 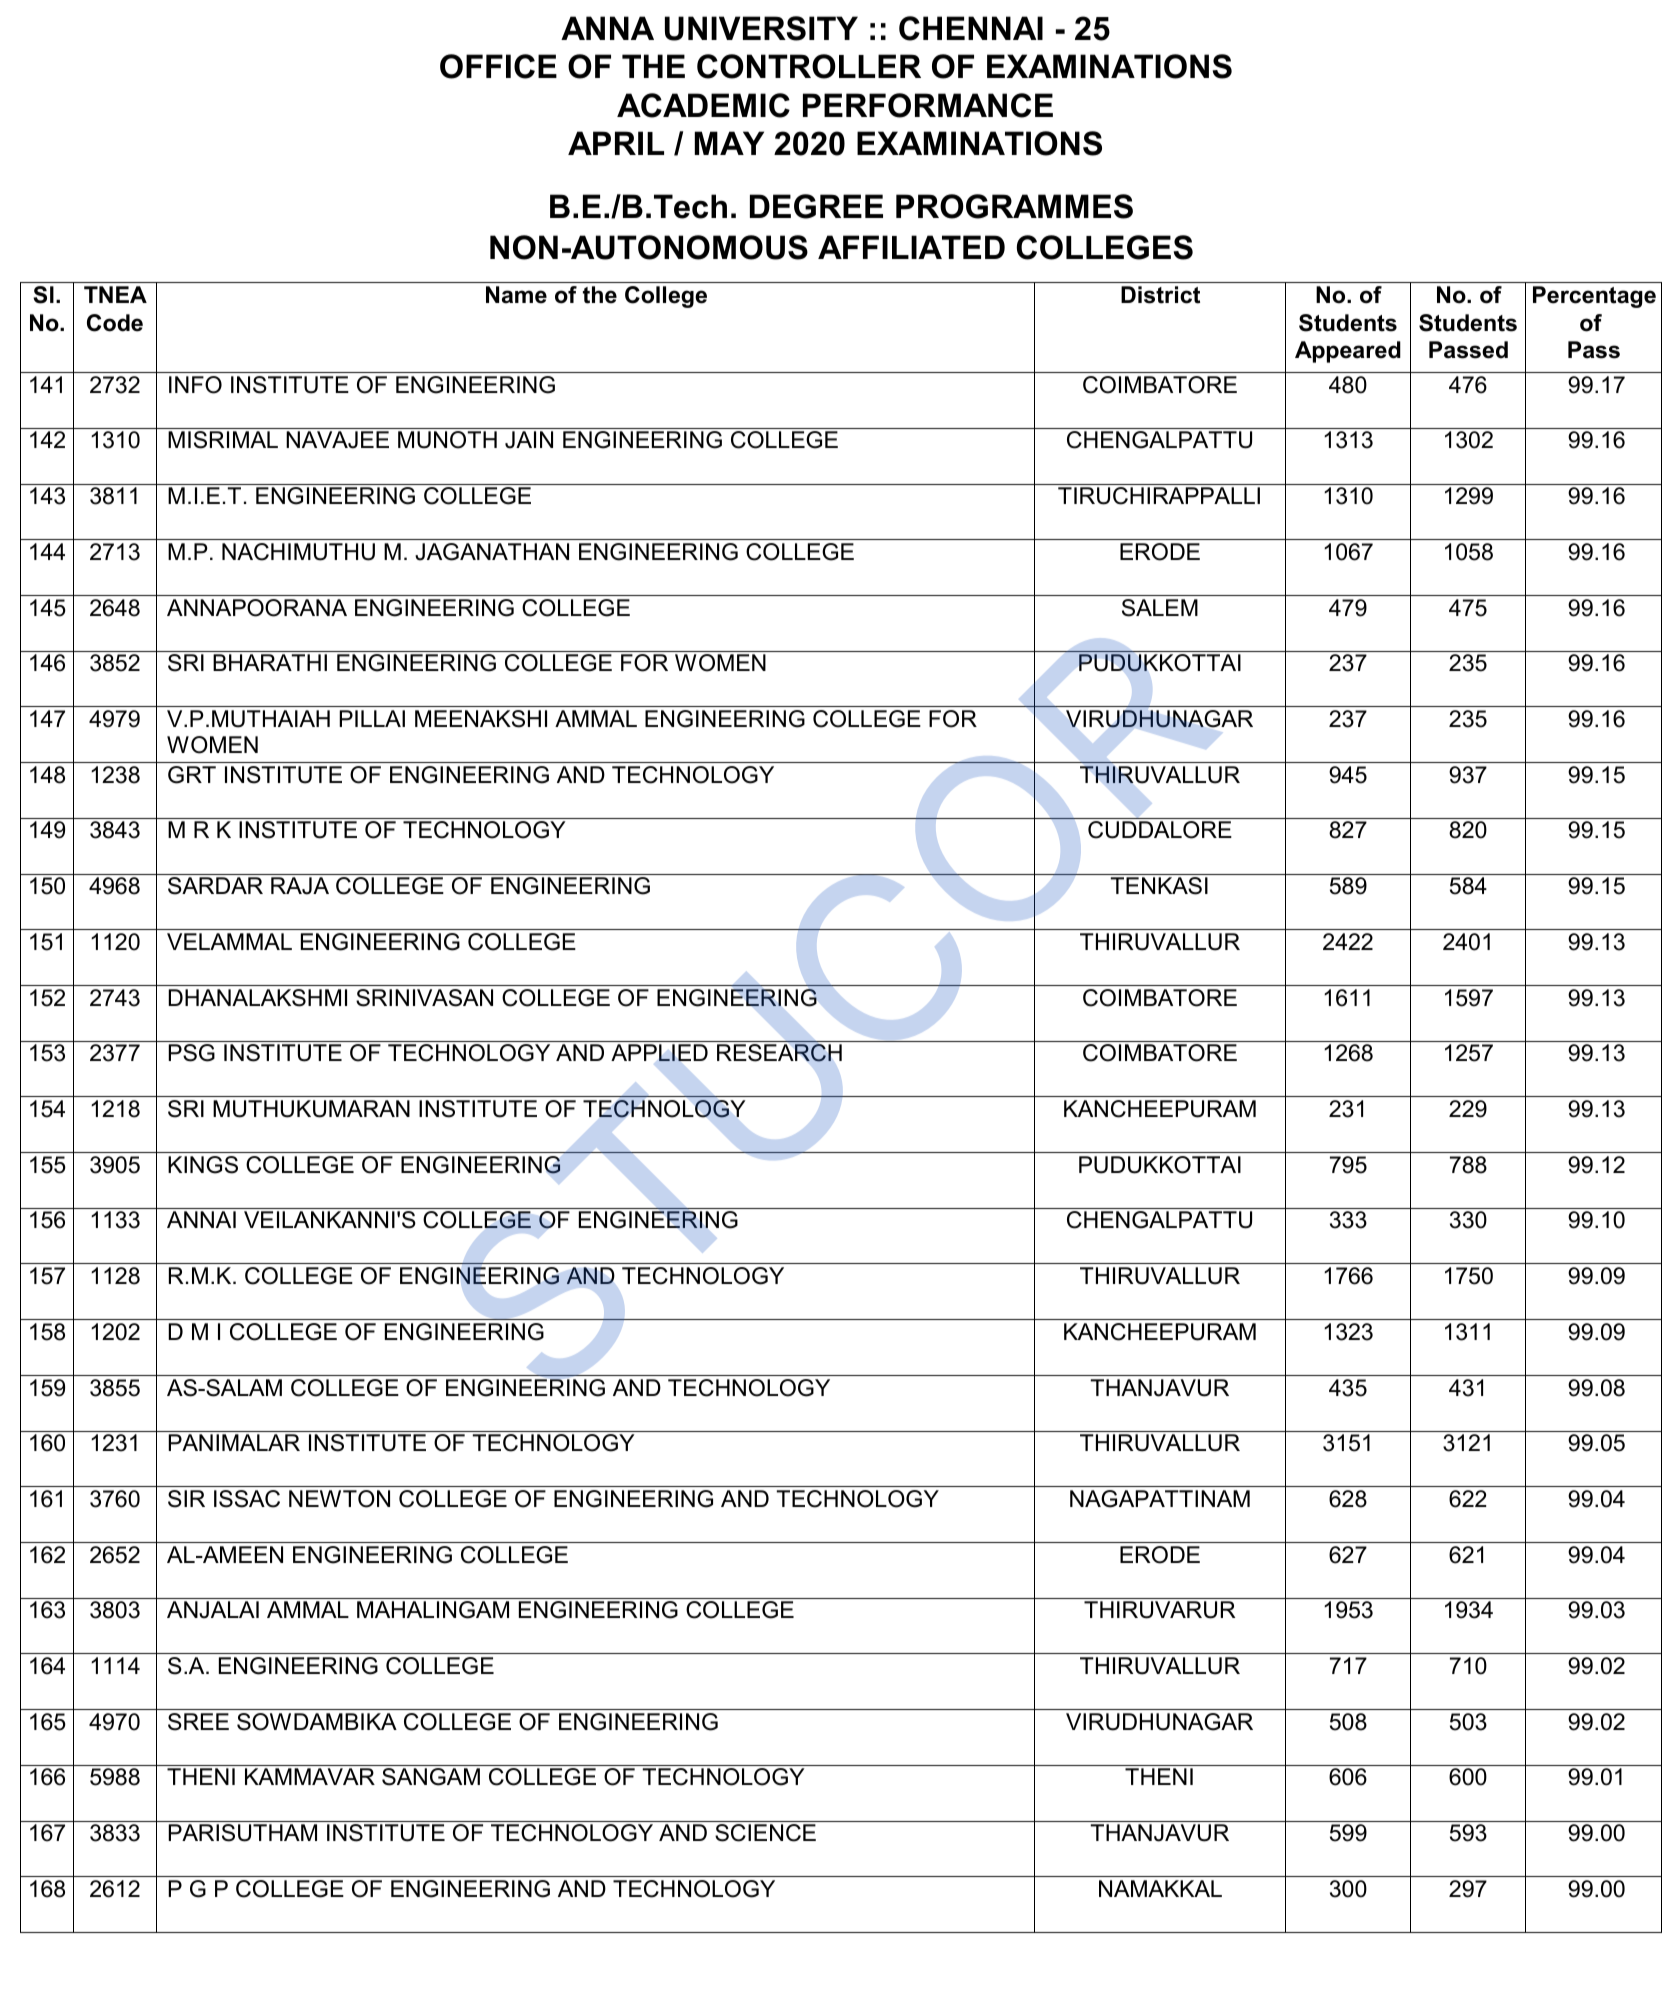 I want to click on GRT, so click(x=192, y=775).
